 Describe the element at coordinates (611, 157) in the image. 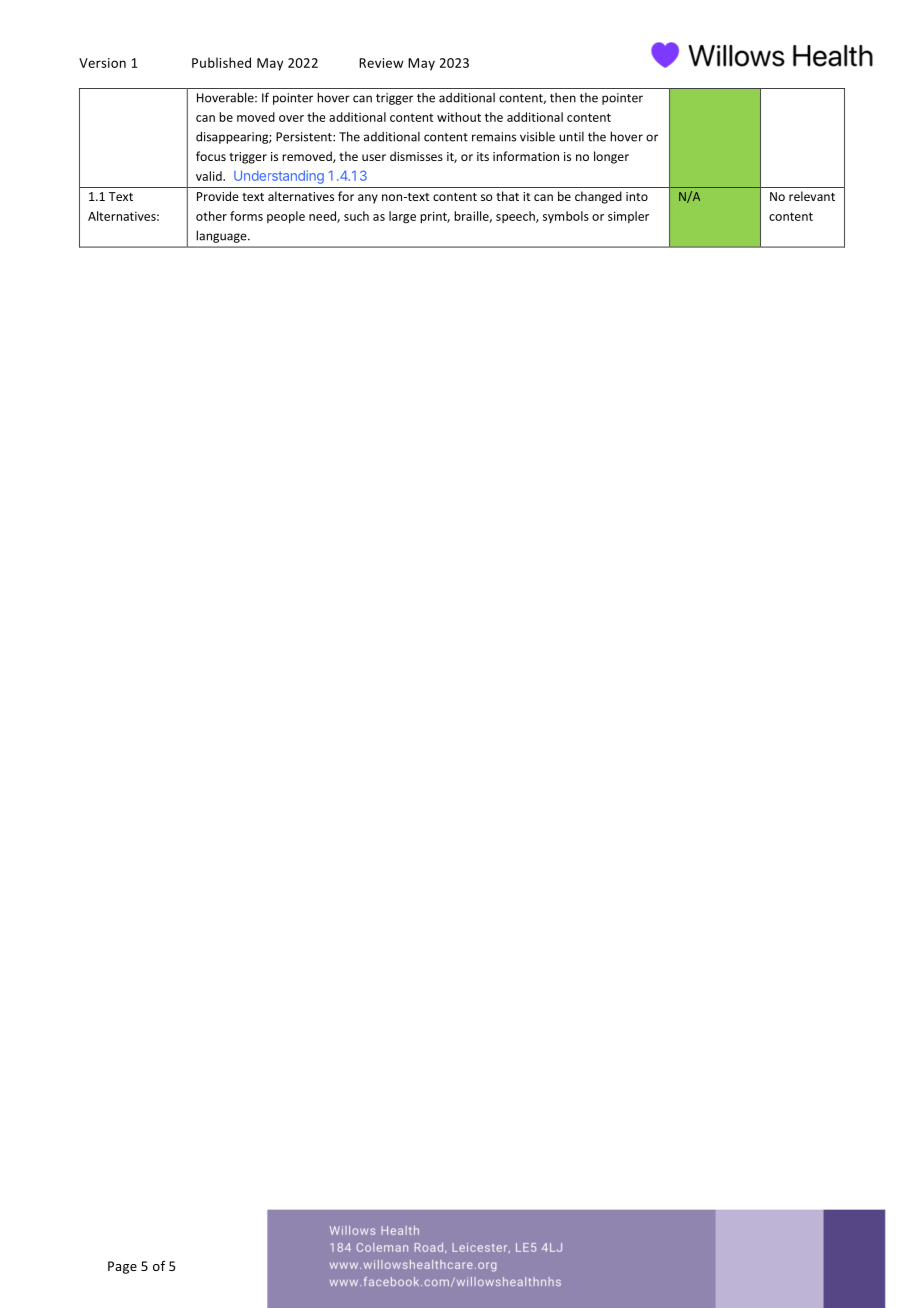

I see `longer` at that location.
